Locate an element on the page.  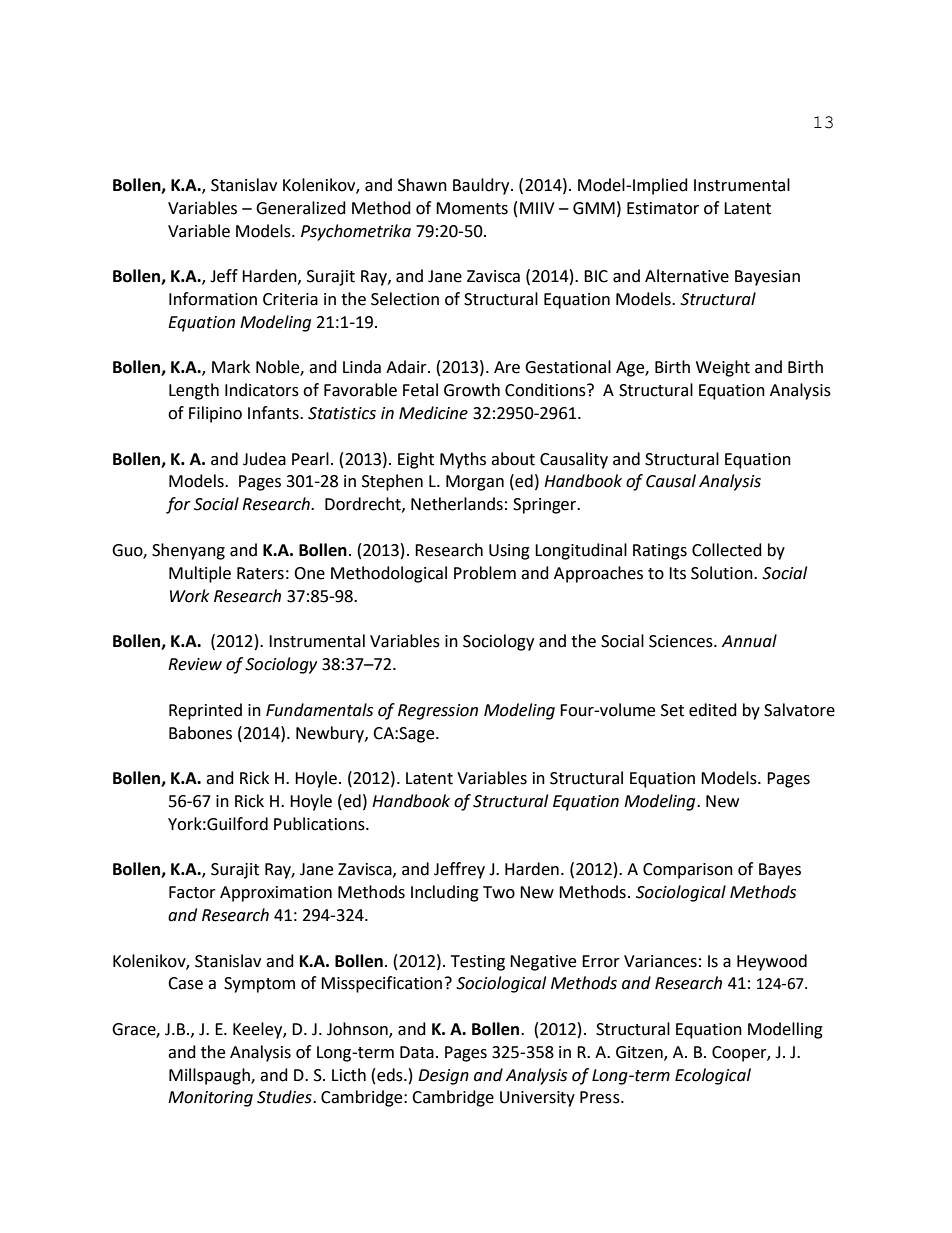
Annual is located at coordinates (749, 641).
